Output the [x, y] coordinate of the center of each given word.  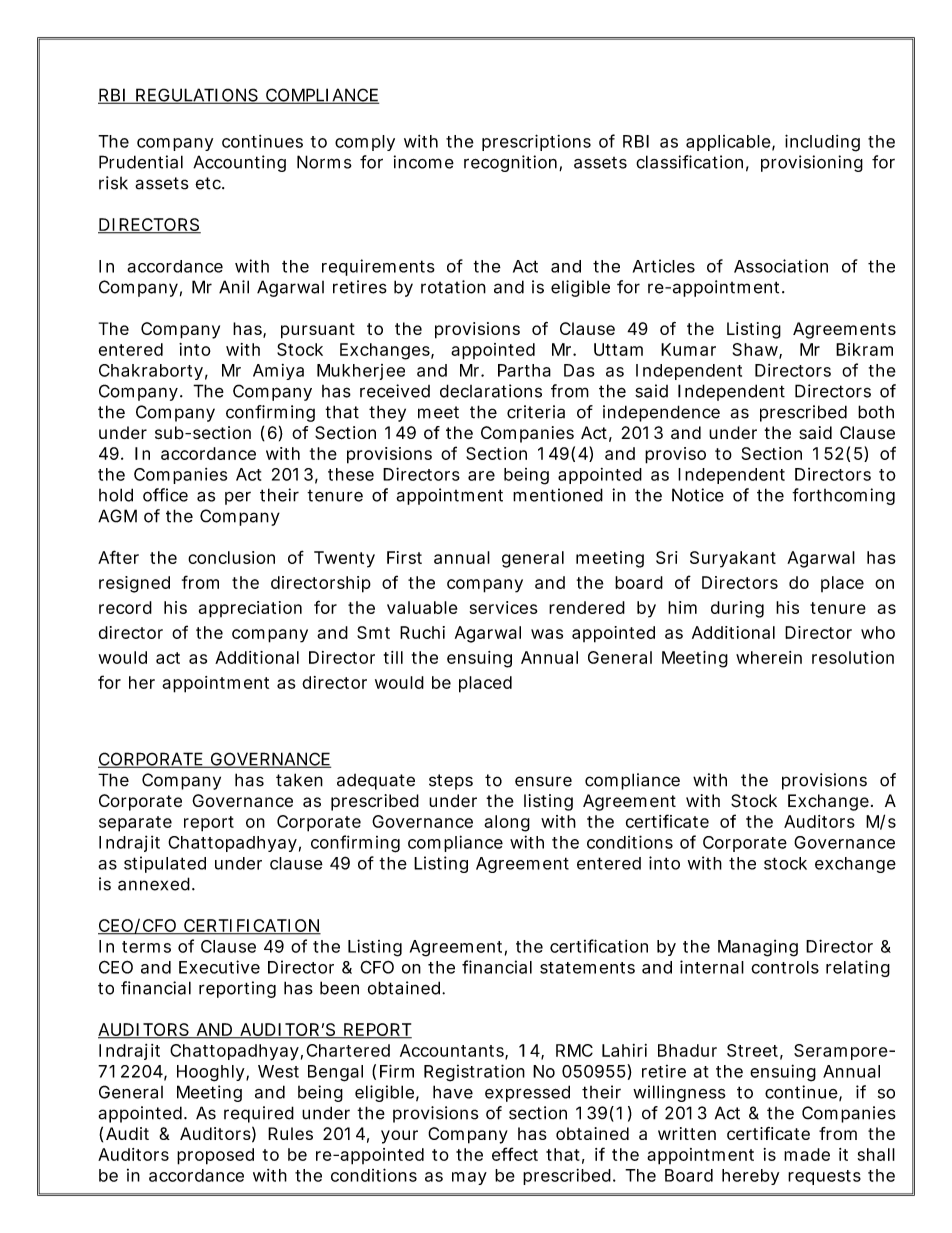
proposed [215, 1156]
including [822, 143]
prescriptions [536, 142]
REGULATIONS [197, 96]
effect [515, 1154]
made [807, 1154]
